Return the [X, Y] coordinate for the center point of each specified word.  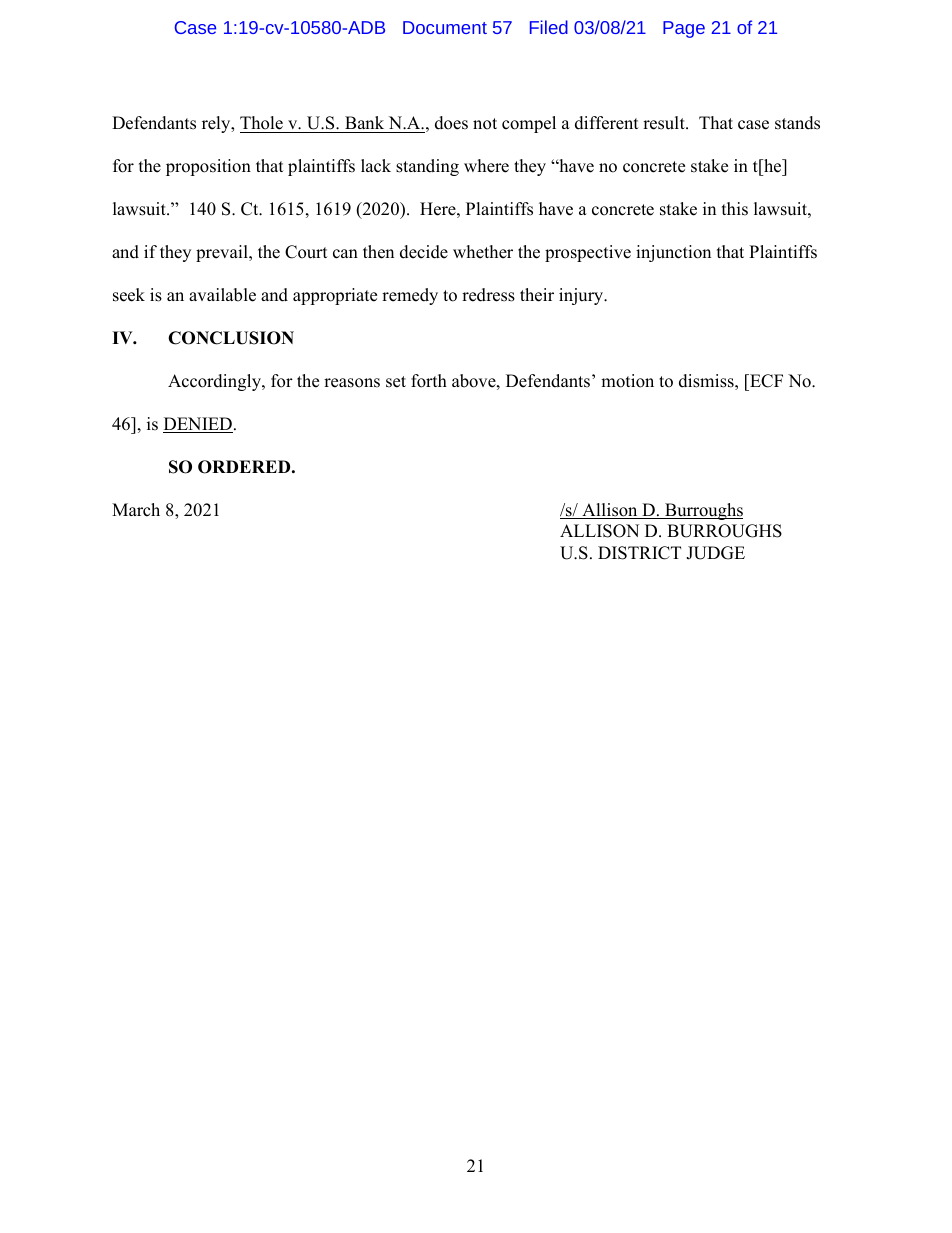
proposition [208, 167]
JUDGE [715, 553]
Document [445, 27]
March [136, 510]
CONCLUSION [231, 338]
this [735, 209]
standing [427, 167]
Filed [549, 27]
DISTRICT [639, 553]
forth [429, 381]
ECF [765, 381]
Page [684, 29]
